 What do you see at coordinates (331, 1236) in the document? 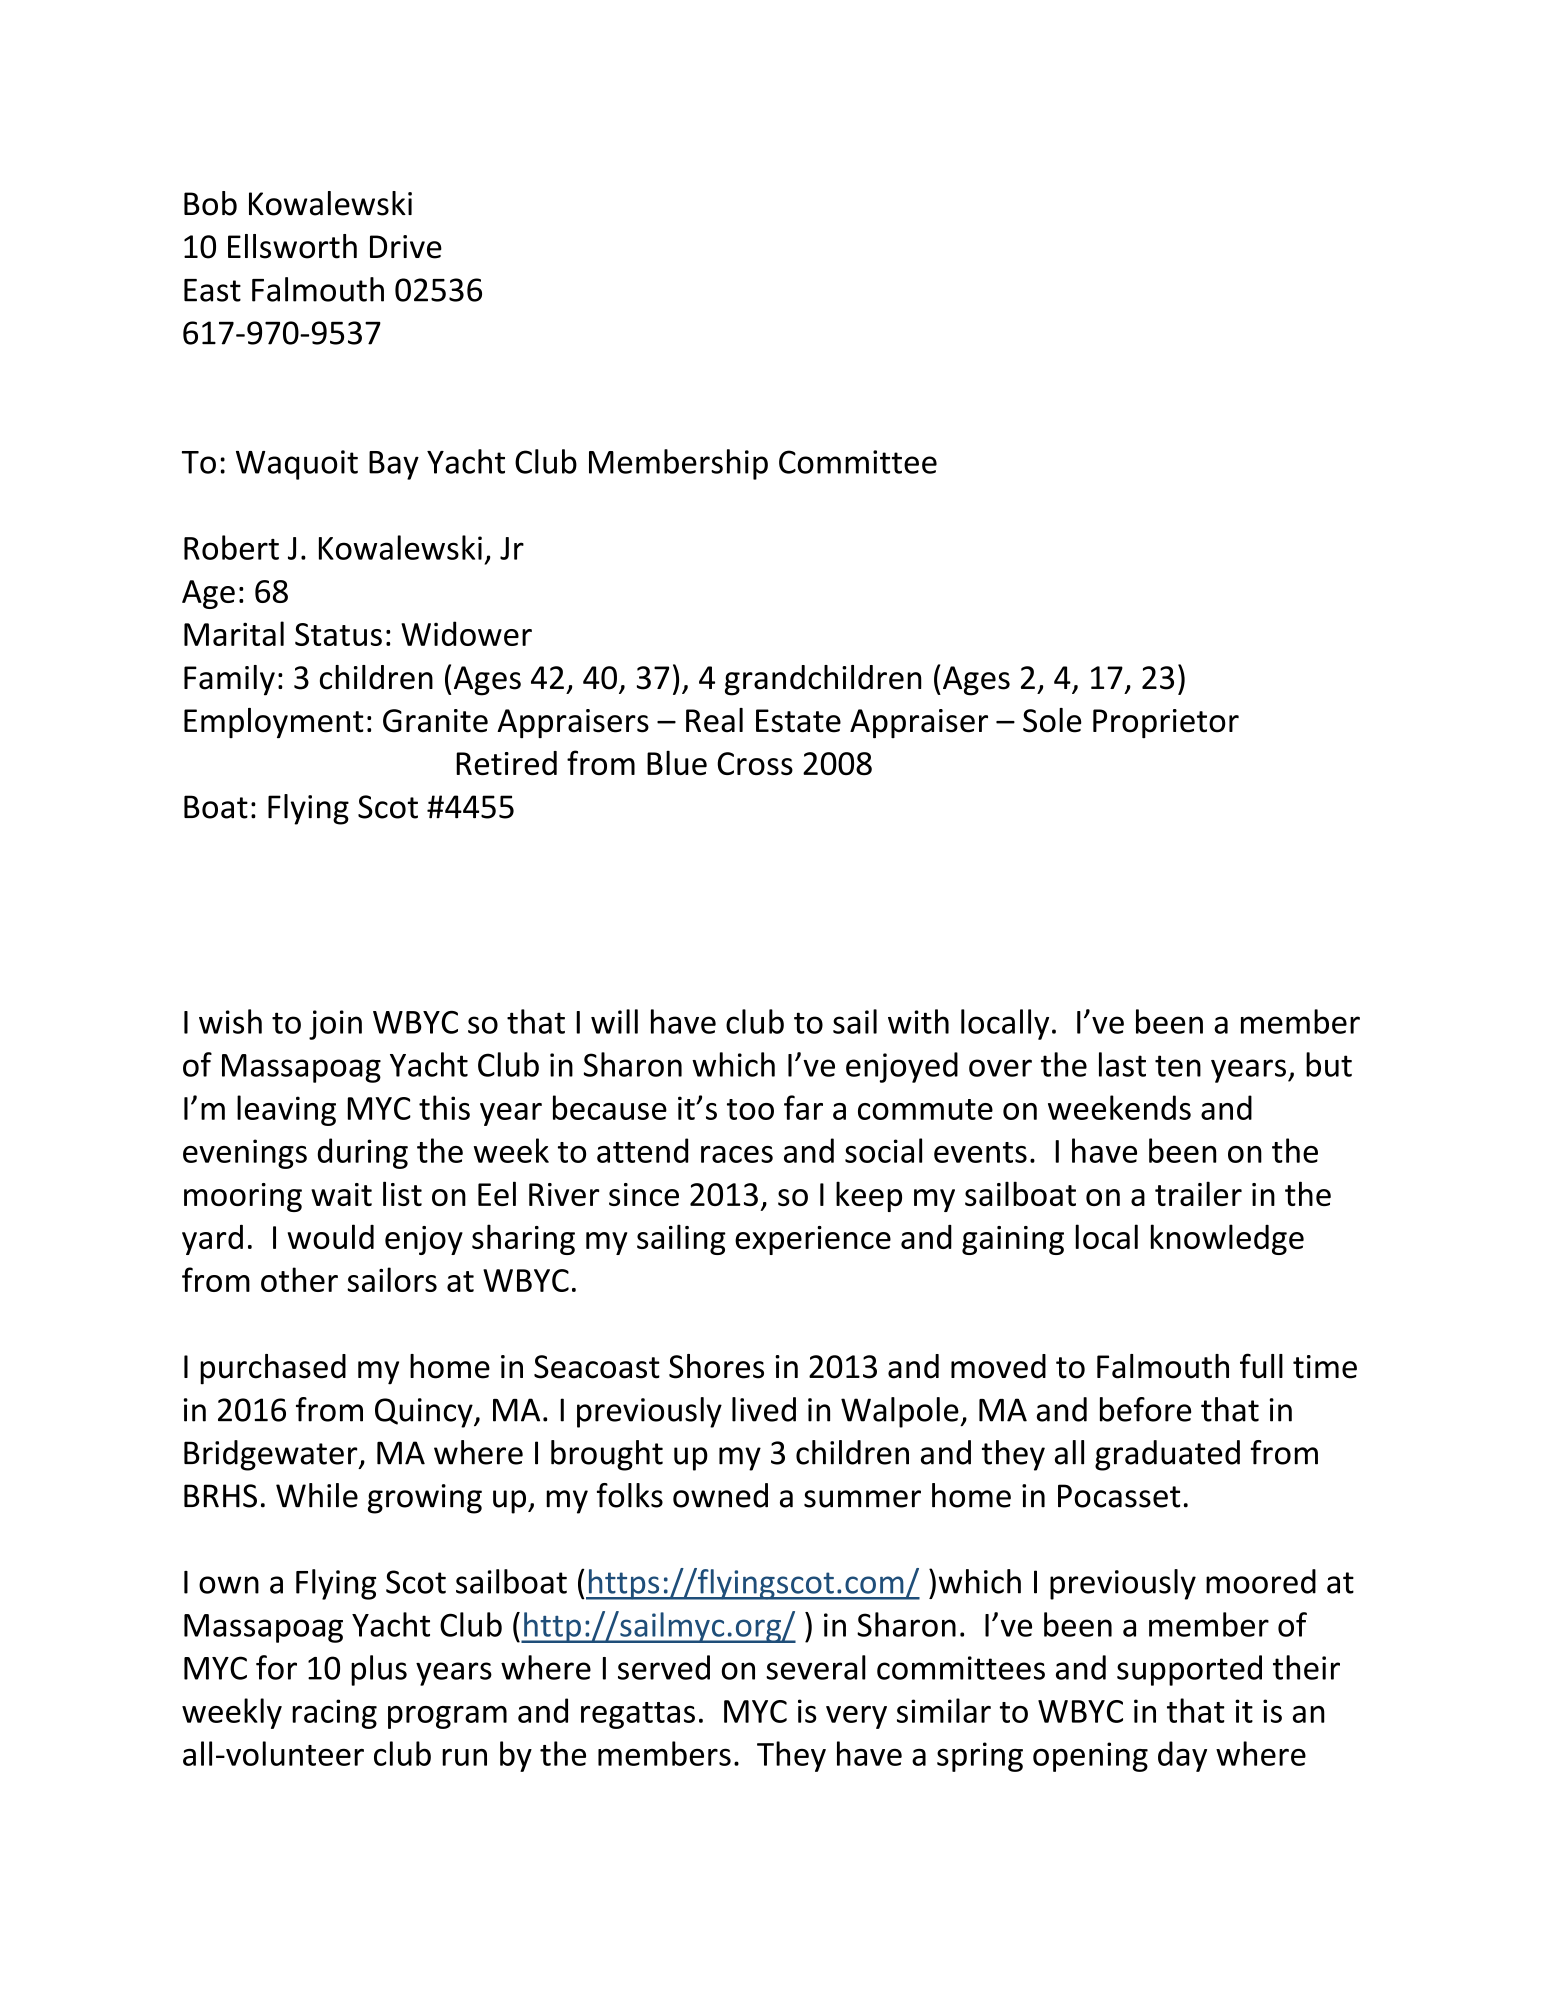
I see `would` at bounding box center [331, 1236].
